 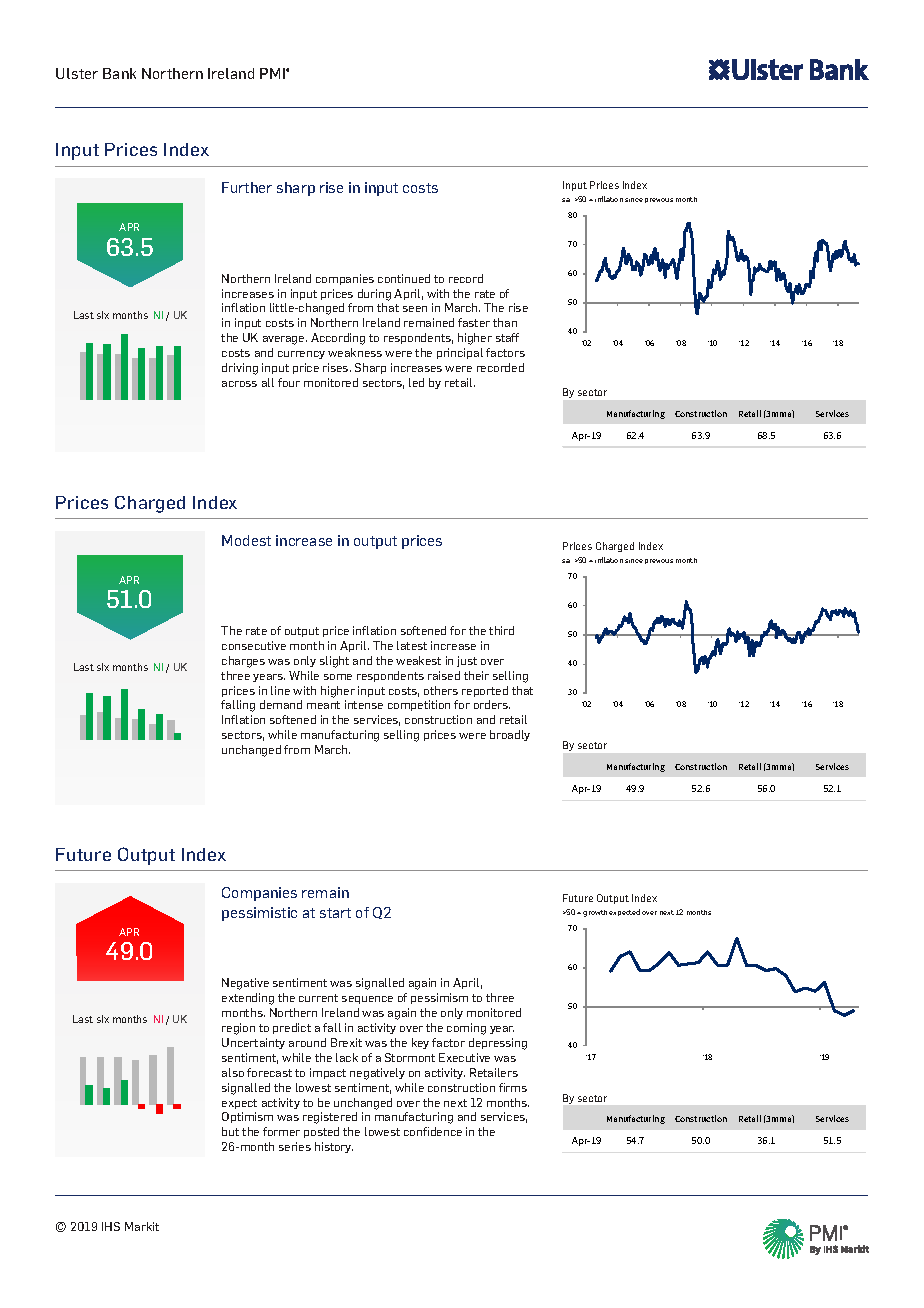 I want to click on Bank, so click(x=119, y=73).
